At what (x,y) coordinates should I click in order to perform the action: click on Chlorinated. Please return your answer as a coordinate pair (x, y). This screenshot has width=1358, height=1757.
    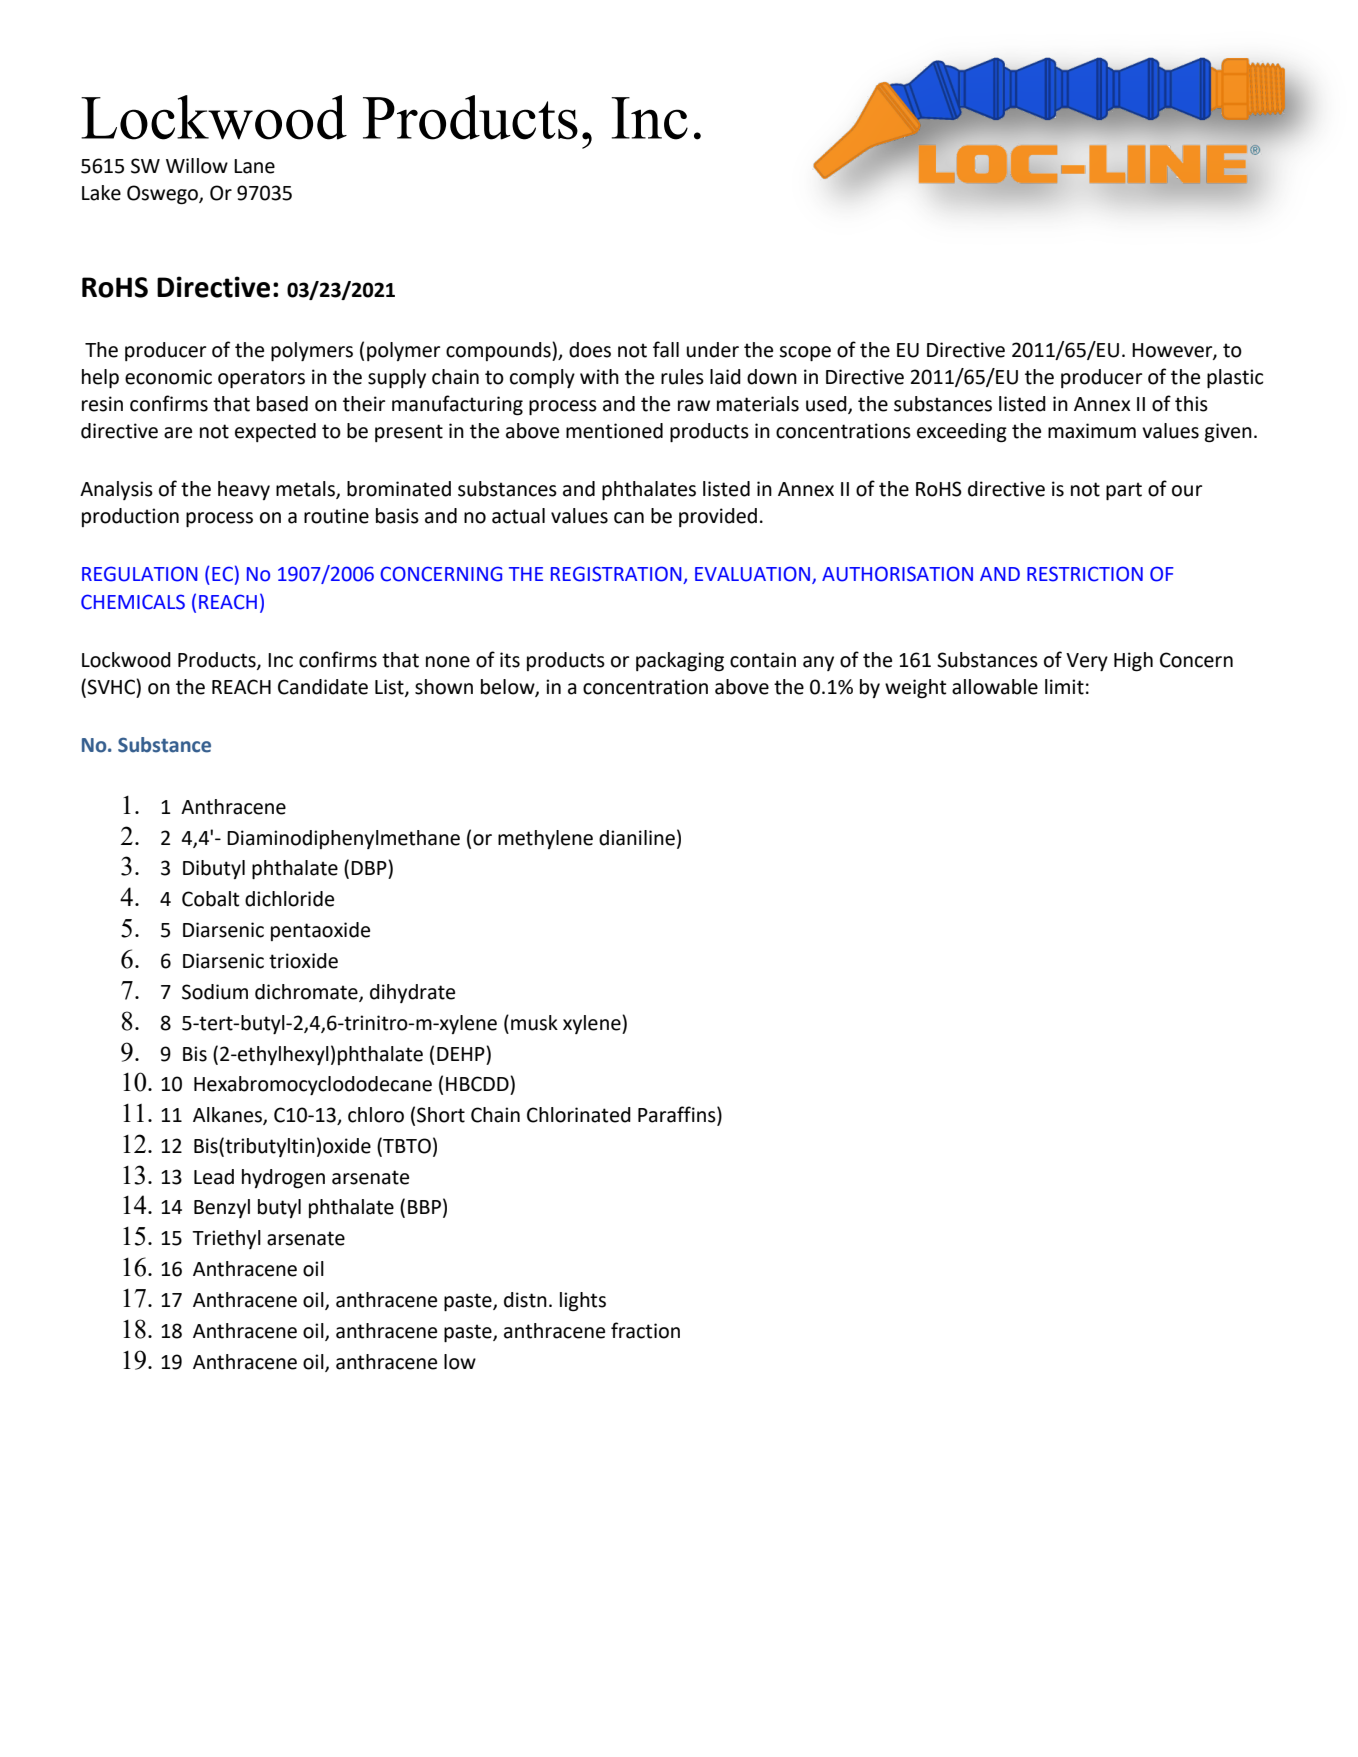
    Looking at the image, I should click on (579, 1115).
